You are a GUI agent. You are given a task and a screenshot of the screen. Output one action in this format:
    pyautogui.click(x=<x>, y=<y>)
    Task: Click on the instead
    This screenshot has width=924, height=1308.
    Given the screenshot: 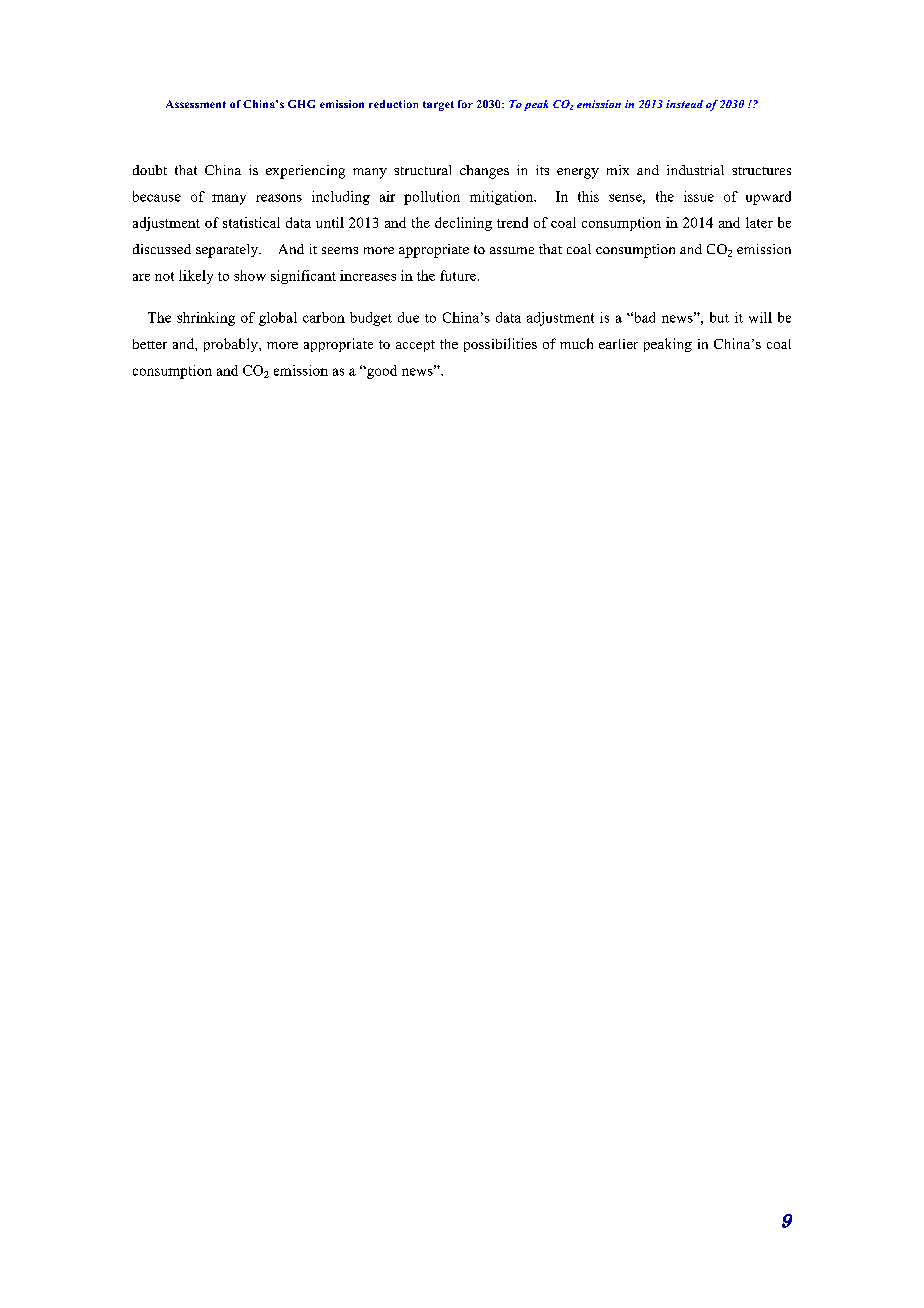 What is the action you would take?
    pyautogui.click(x=684, y=104)
